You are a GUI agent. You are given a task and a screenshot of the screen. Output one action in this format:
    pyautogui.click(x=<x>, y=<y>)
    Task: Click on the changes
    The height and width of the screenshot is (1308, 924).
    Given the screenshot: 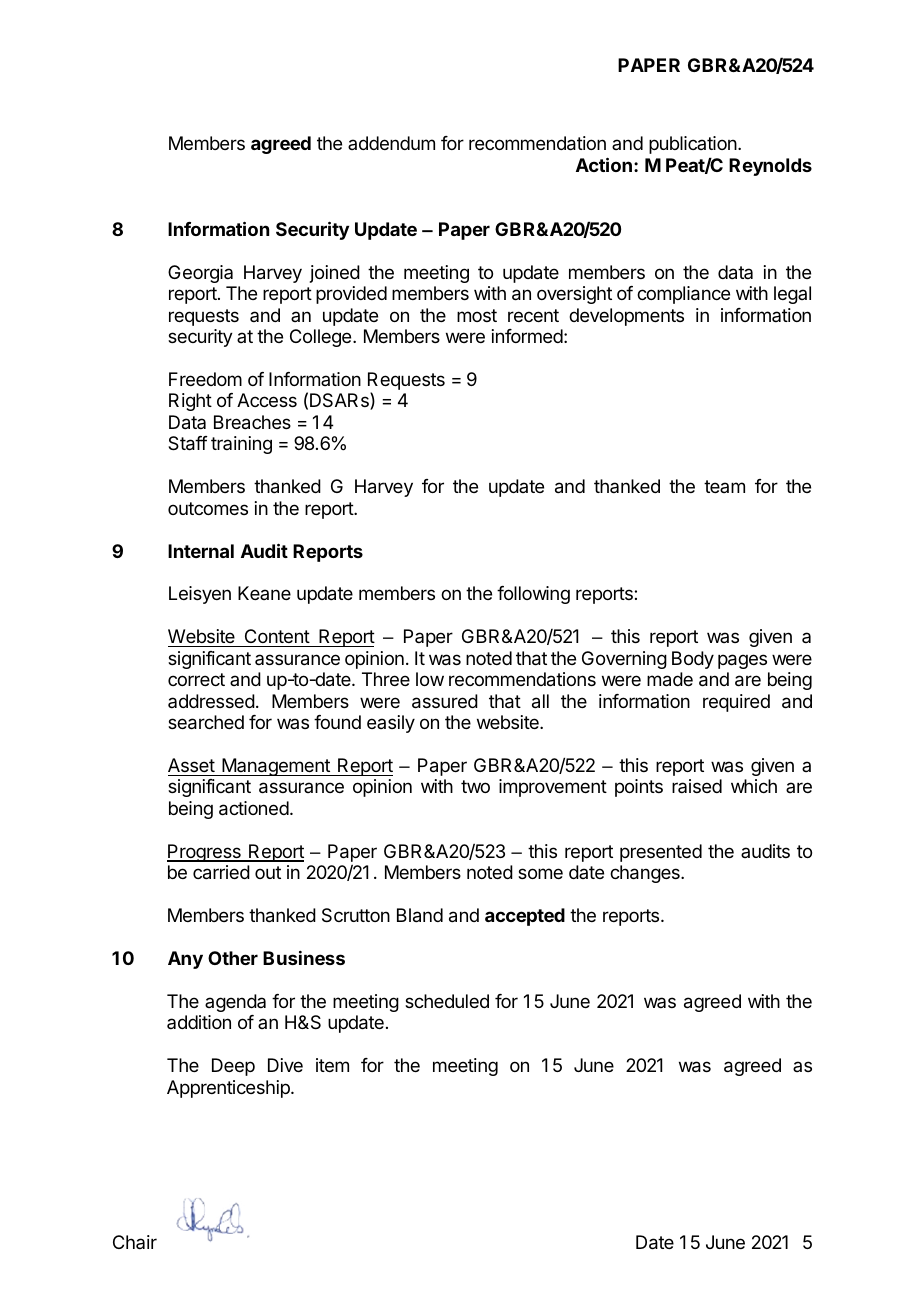 What is the action you would take?
    pyautogui.click(x=646, y=874)
